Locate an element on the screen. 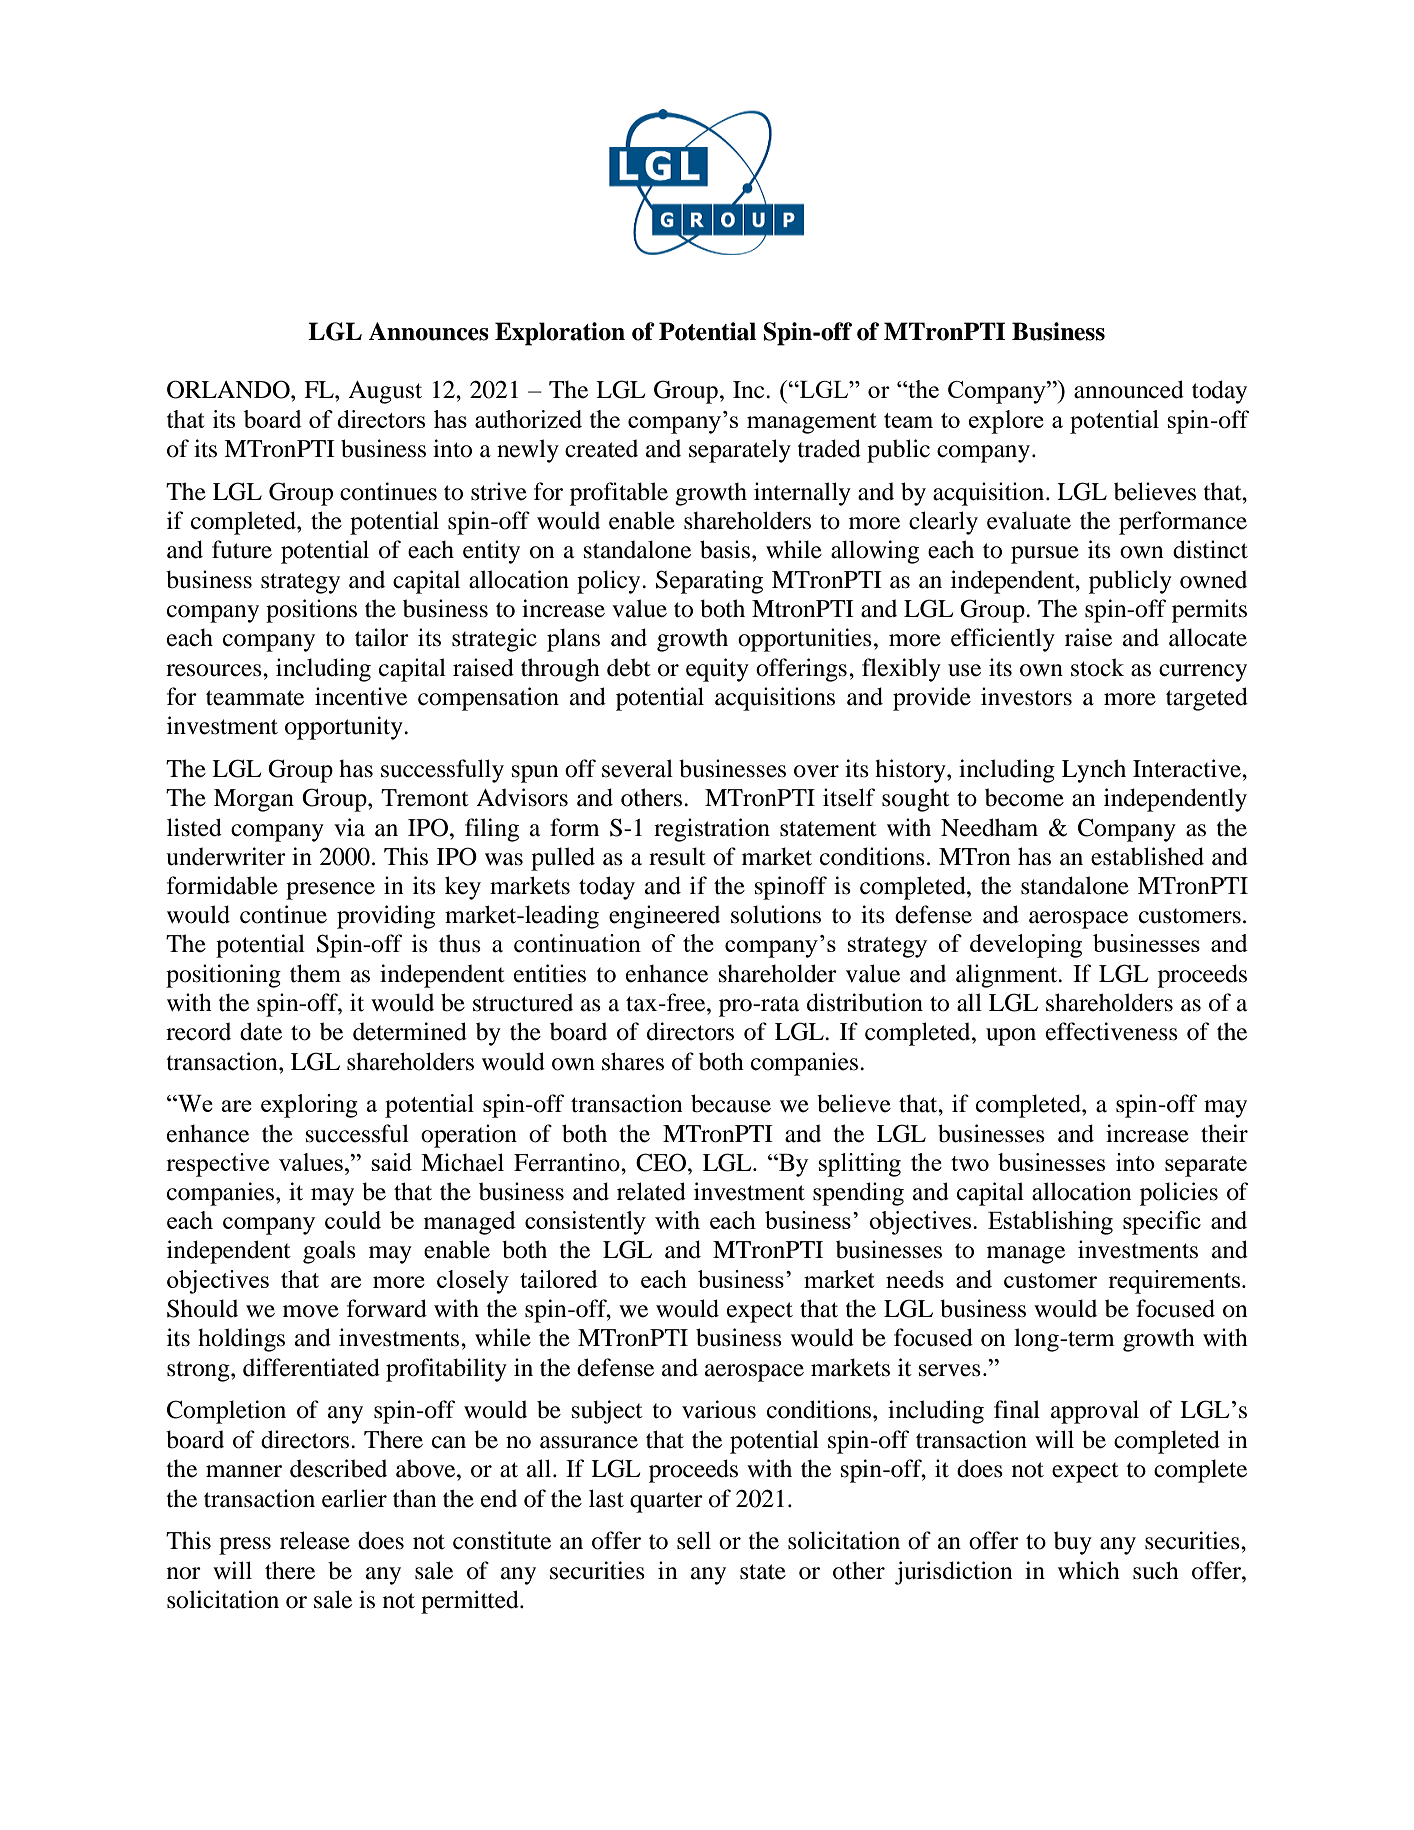  said is located at coordinates (392, 1162).
